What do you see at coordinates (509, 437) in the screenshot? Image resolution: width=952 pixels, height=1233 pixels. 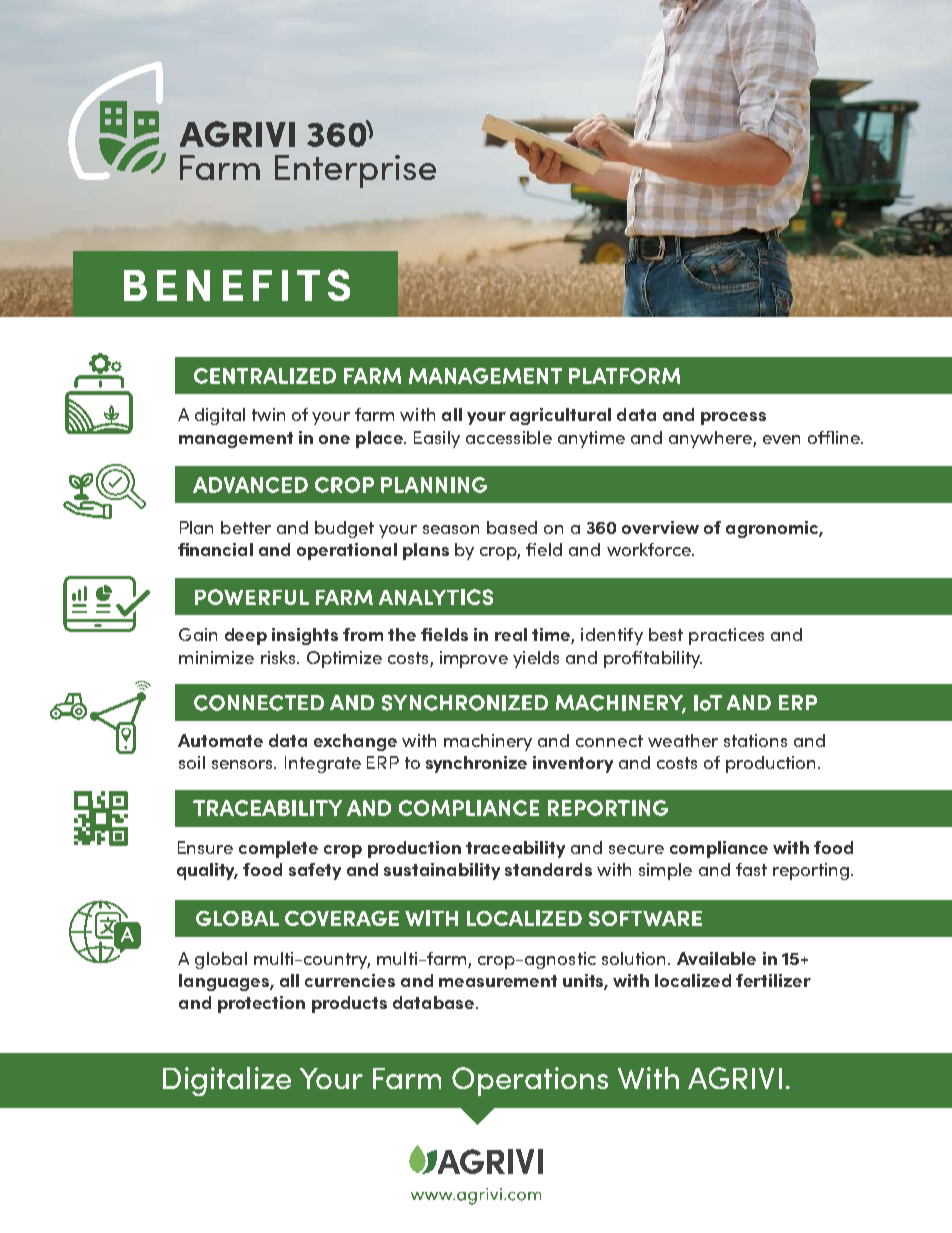 I see `accessible` at bounding box center [509, 437].
